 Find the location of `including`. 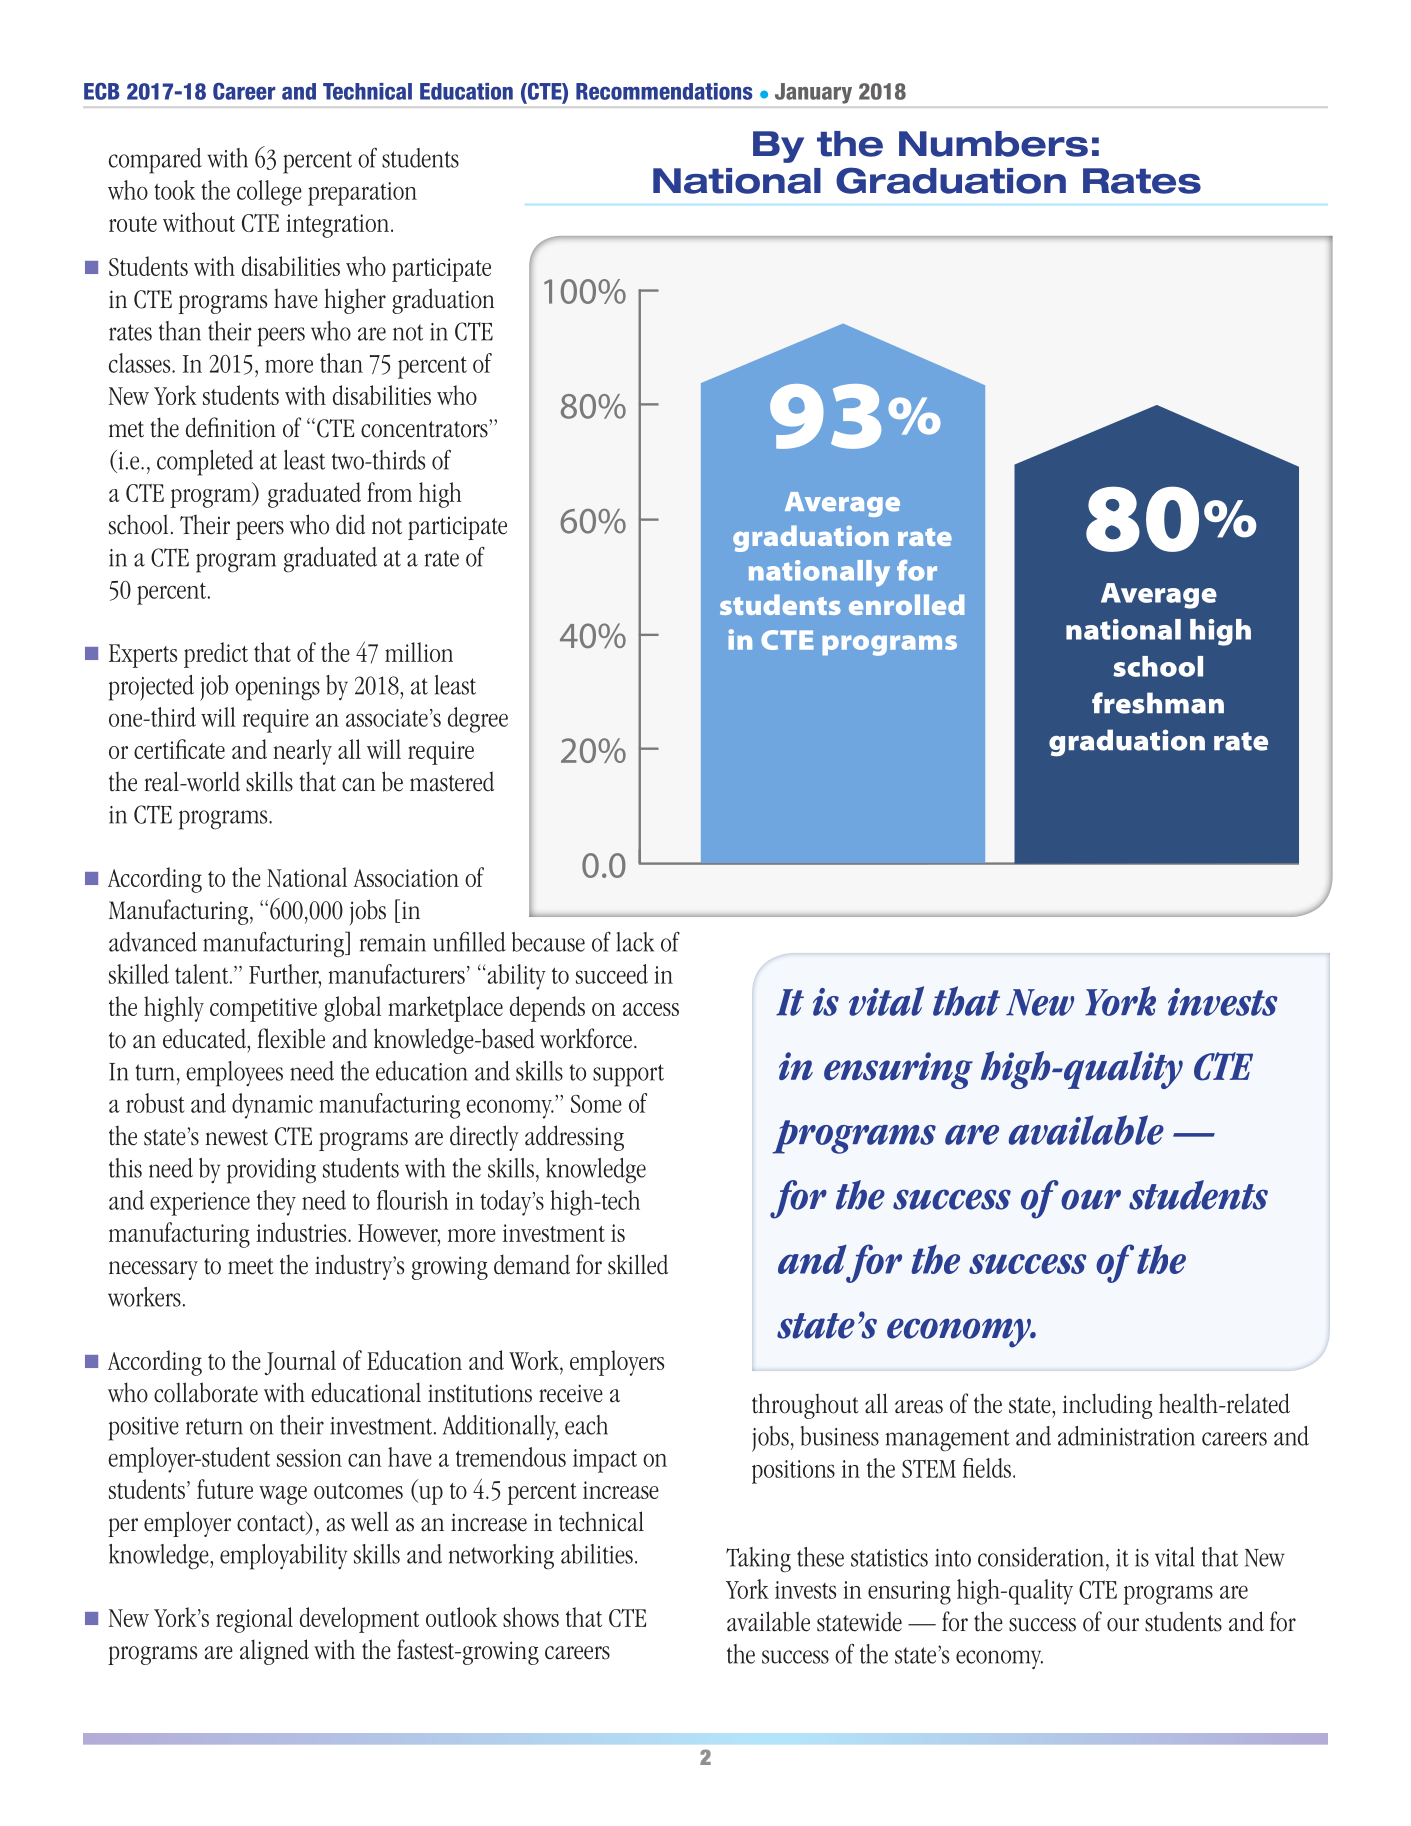

including is located at coordinates (1108, 1406).
